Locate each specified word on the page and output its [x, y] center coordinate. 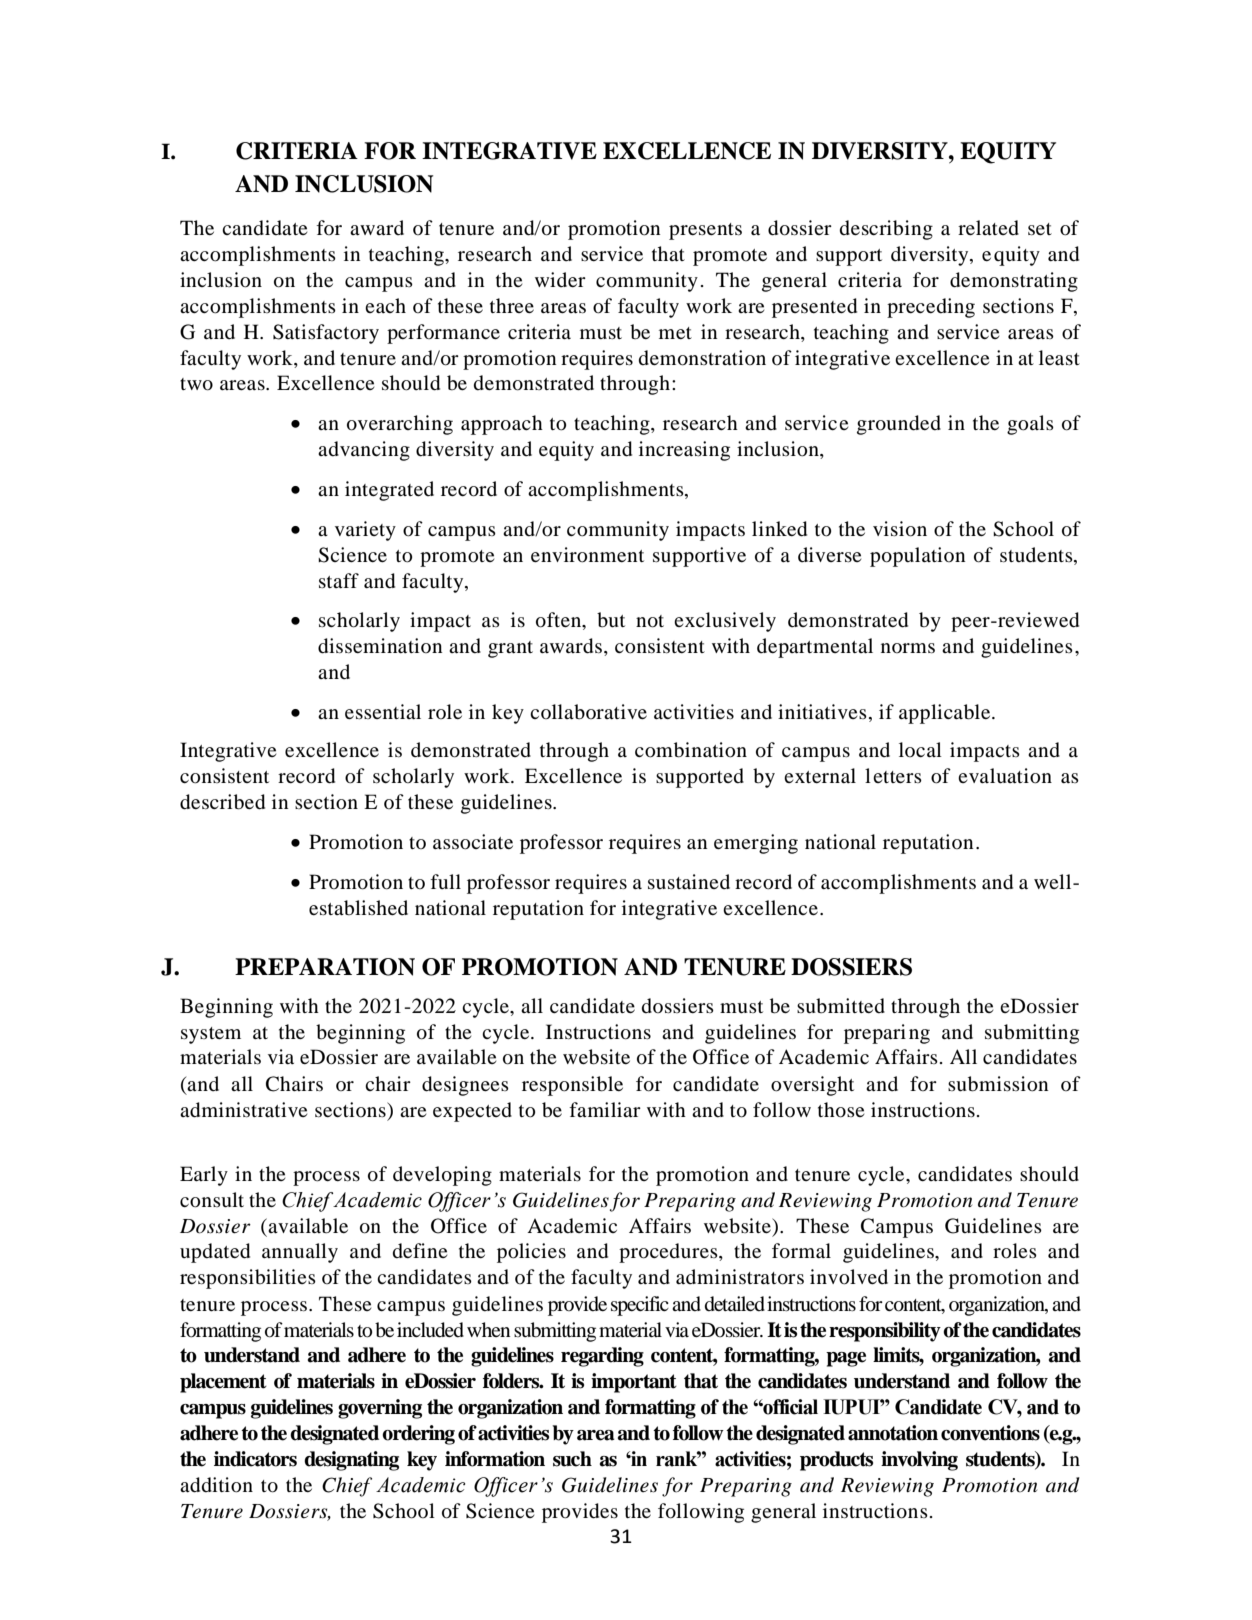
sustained [689, 881]
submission [998, 1084]
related [988, 228]
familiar [605, 1109]
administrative [243, 1110]
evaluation [1005, 776]
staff [339, 580]
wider [560, 279]
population [917, 557]
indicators [255, 1459]
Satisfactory [326, 334]
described [222, 802]
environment [587, 555]
